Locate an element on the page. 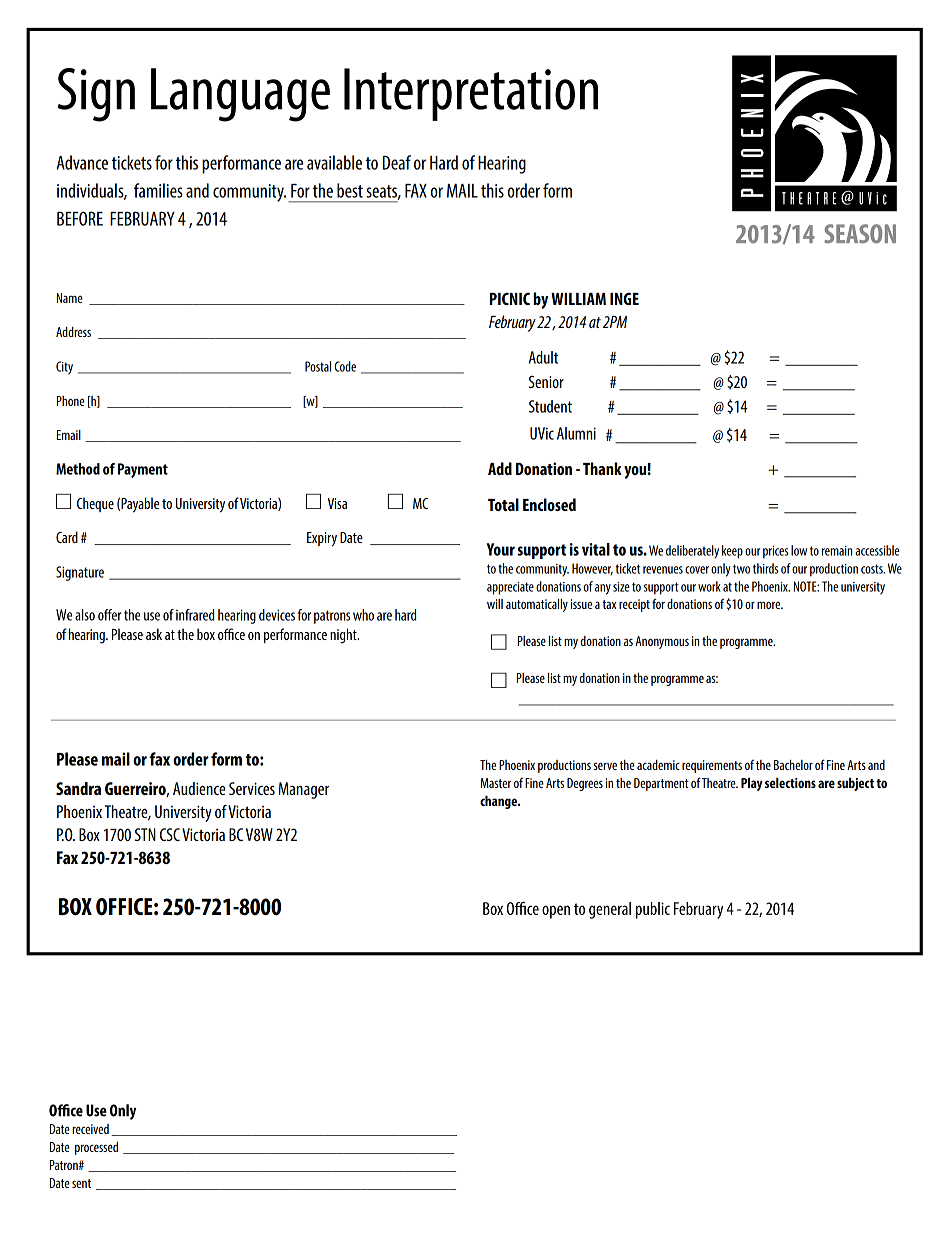  Payment is located at coordinates (143, 470).
